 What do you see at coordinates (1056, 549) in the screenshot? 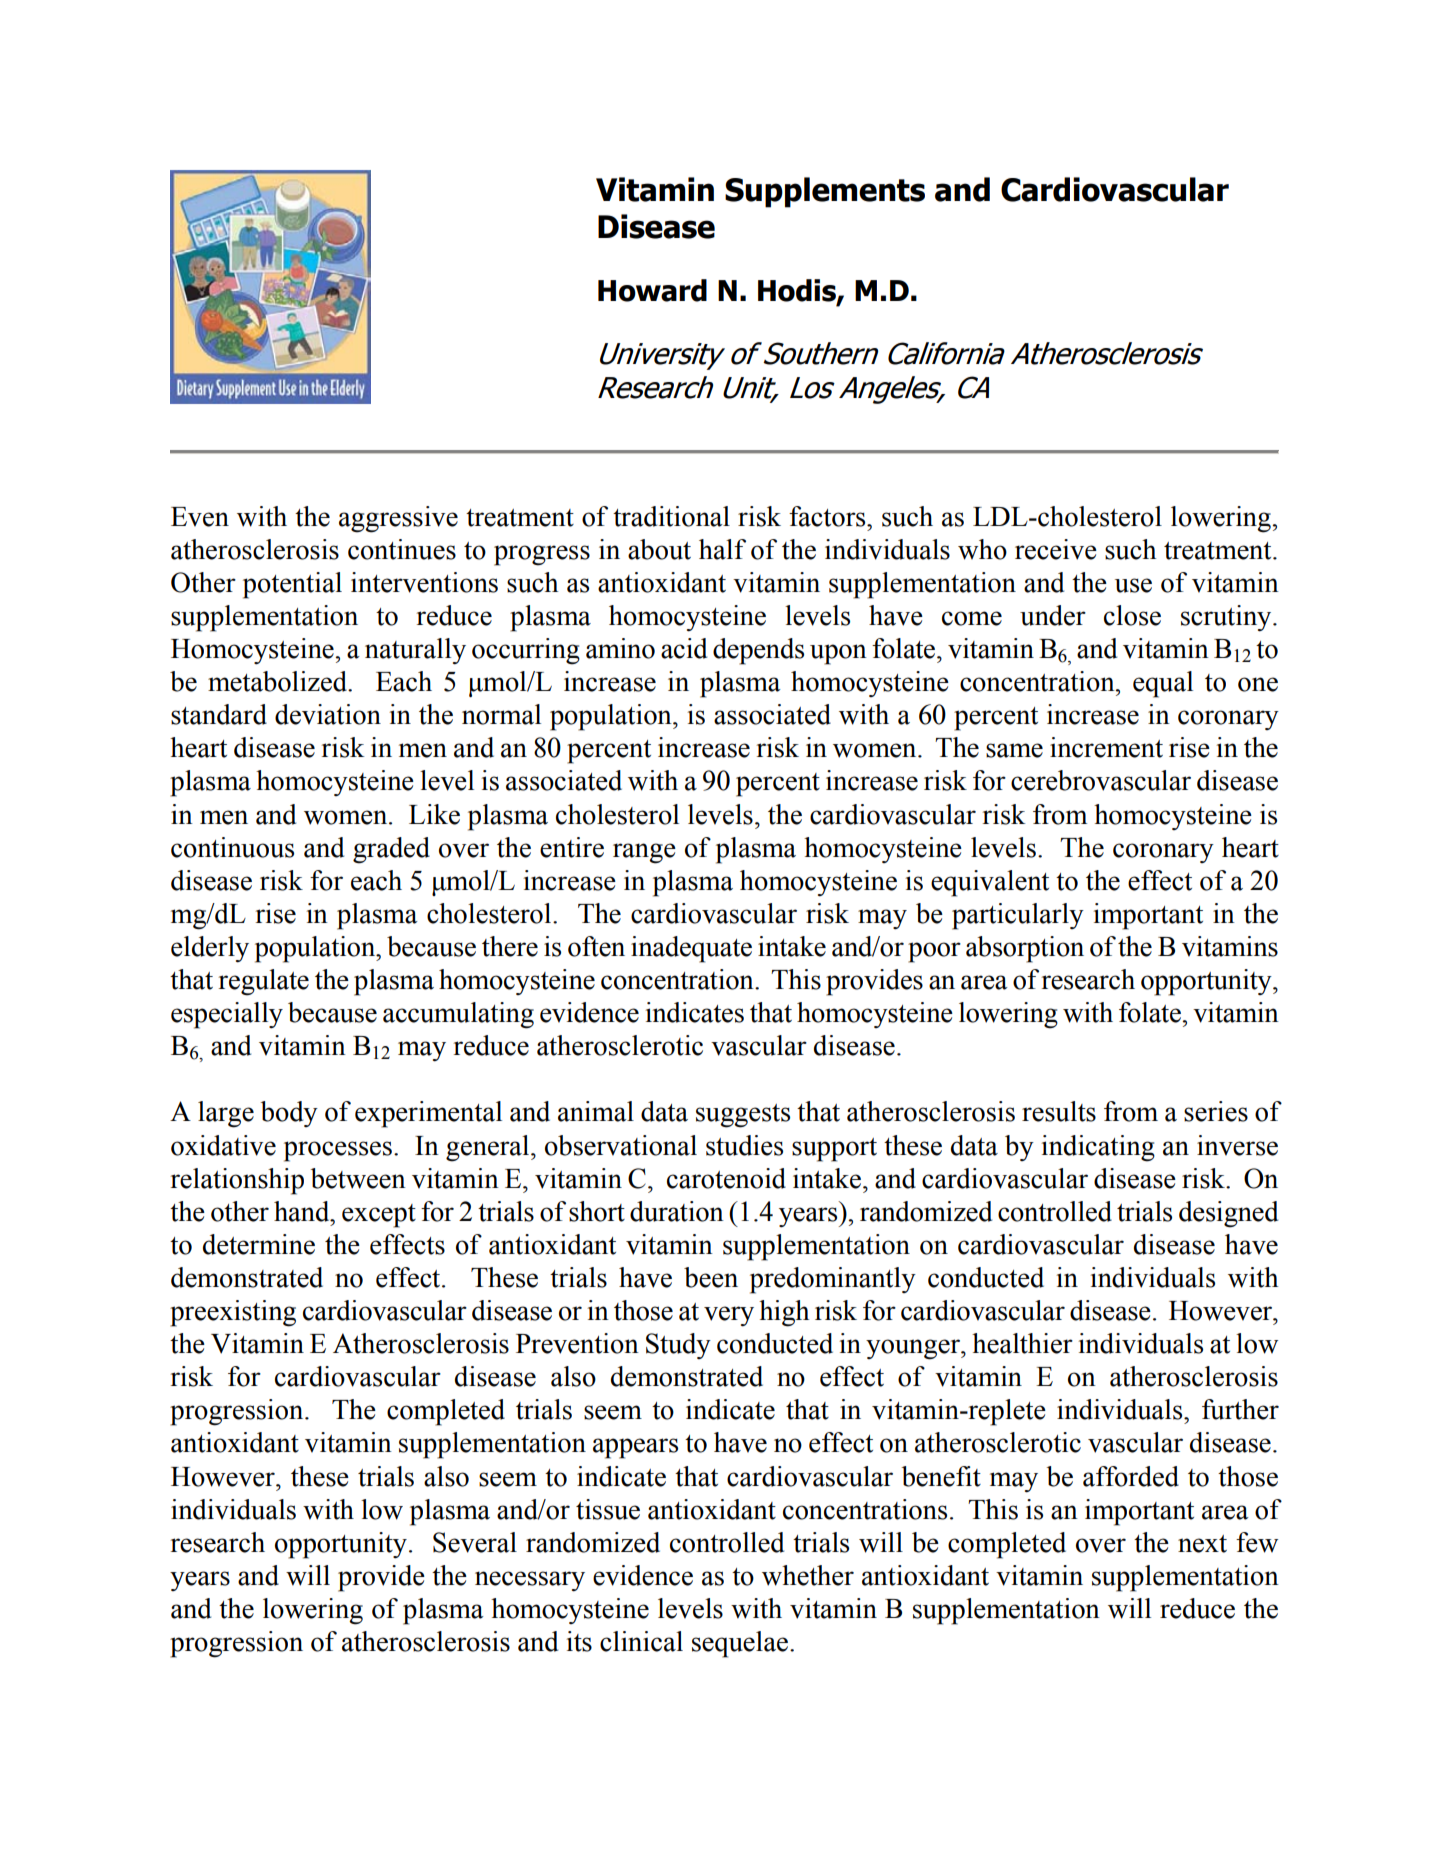
I see `receive` at bounding box center [1056, 549].
